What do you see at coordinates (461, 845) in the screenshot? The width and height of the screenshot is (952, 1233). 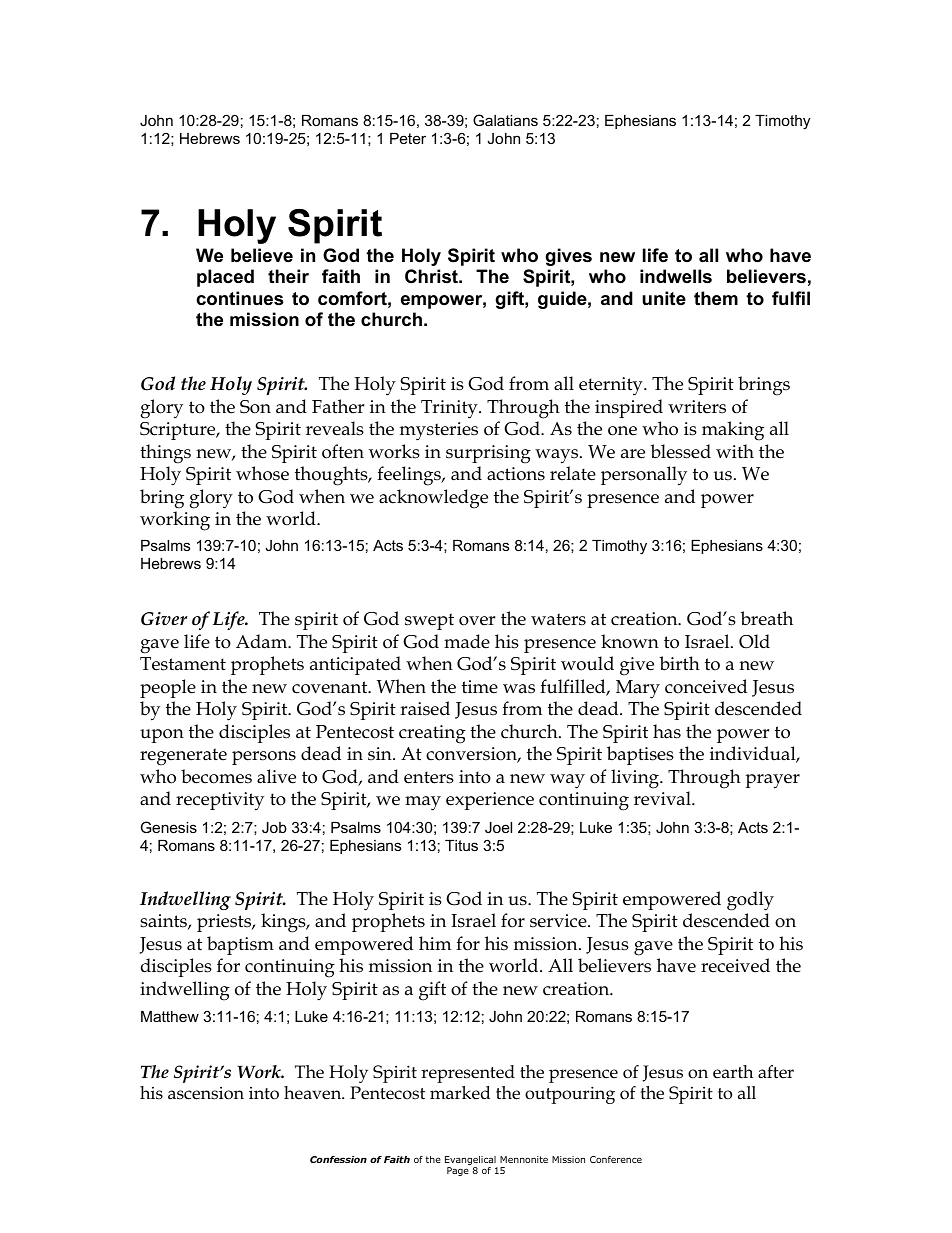 I see `Titus` at bounding box center [461, 845].
